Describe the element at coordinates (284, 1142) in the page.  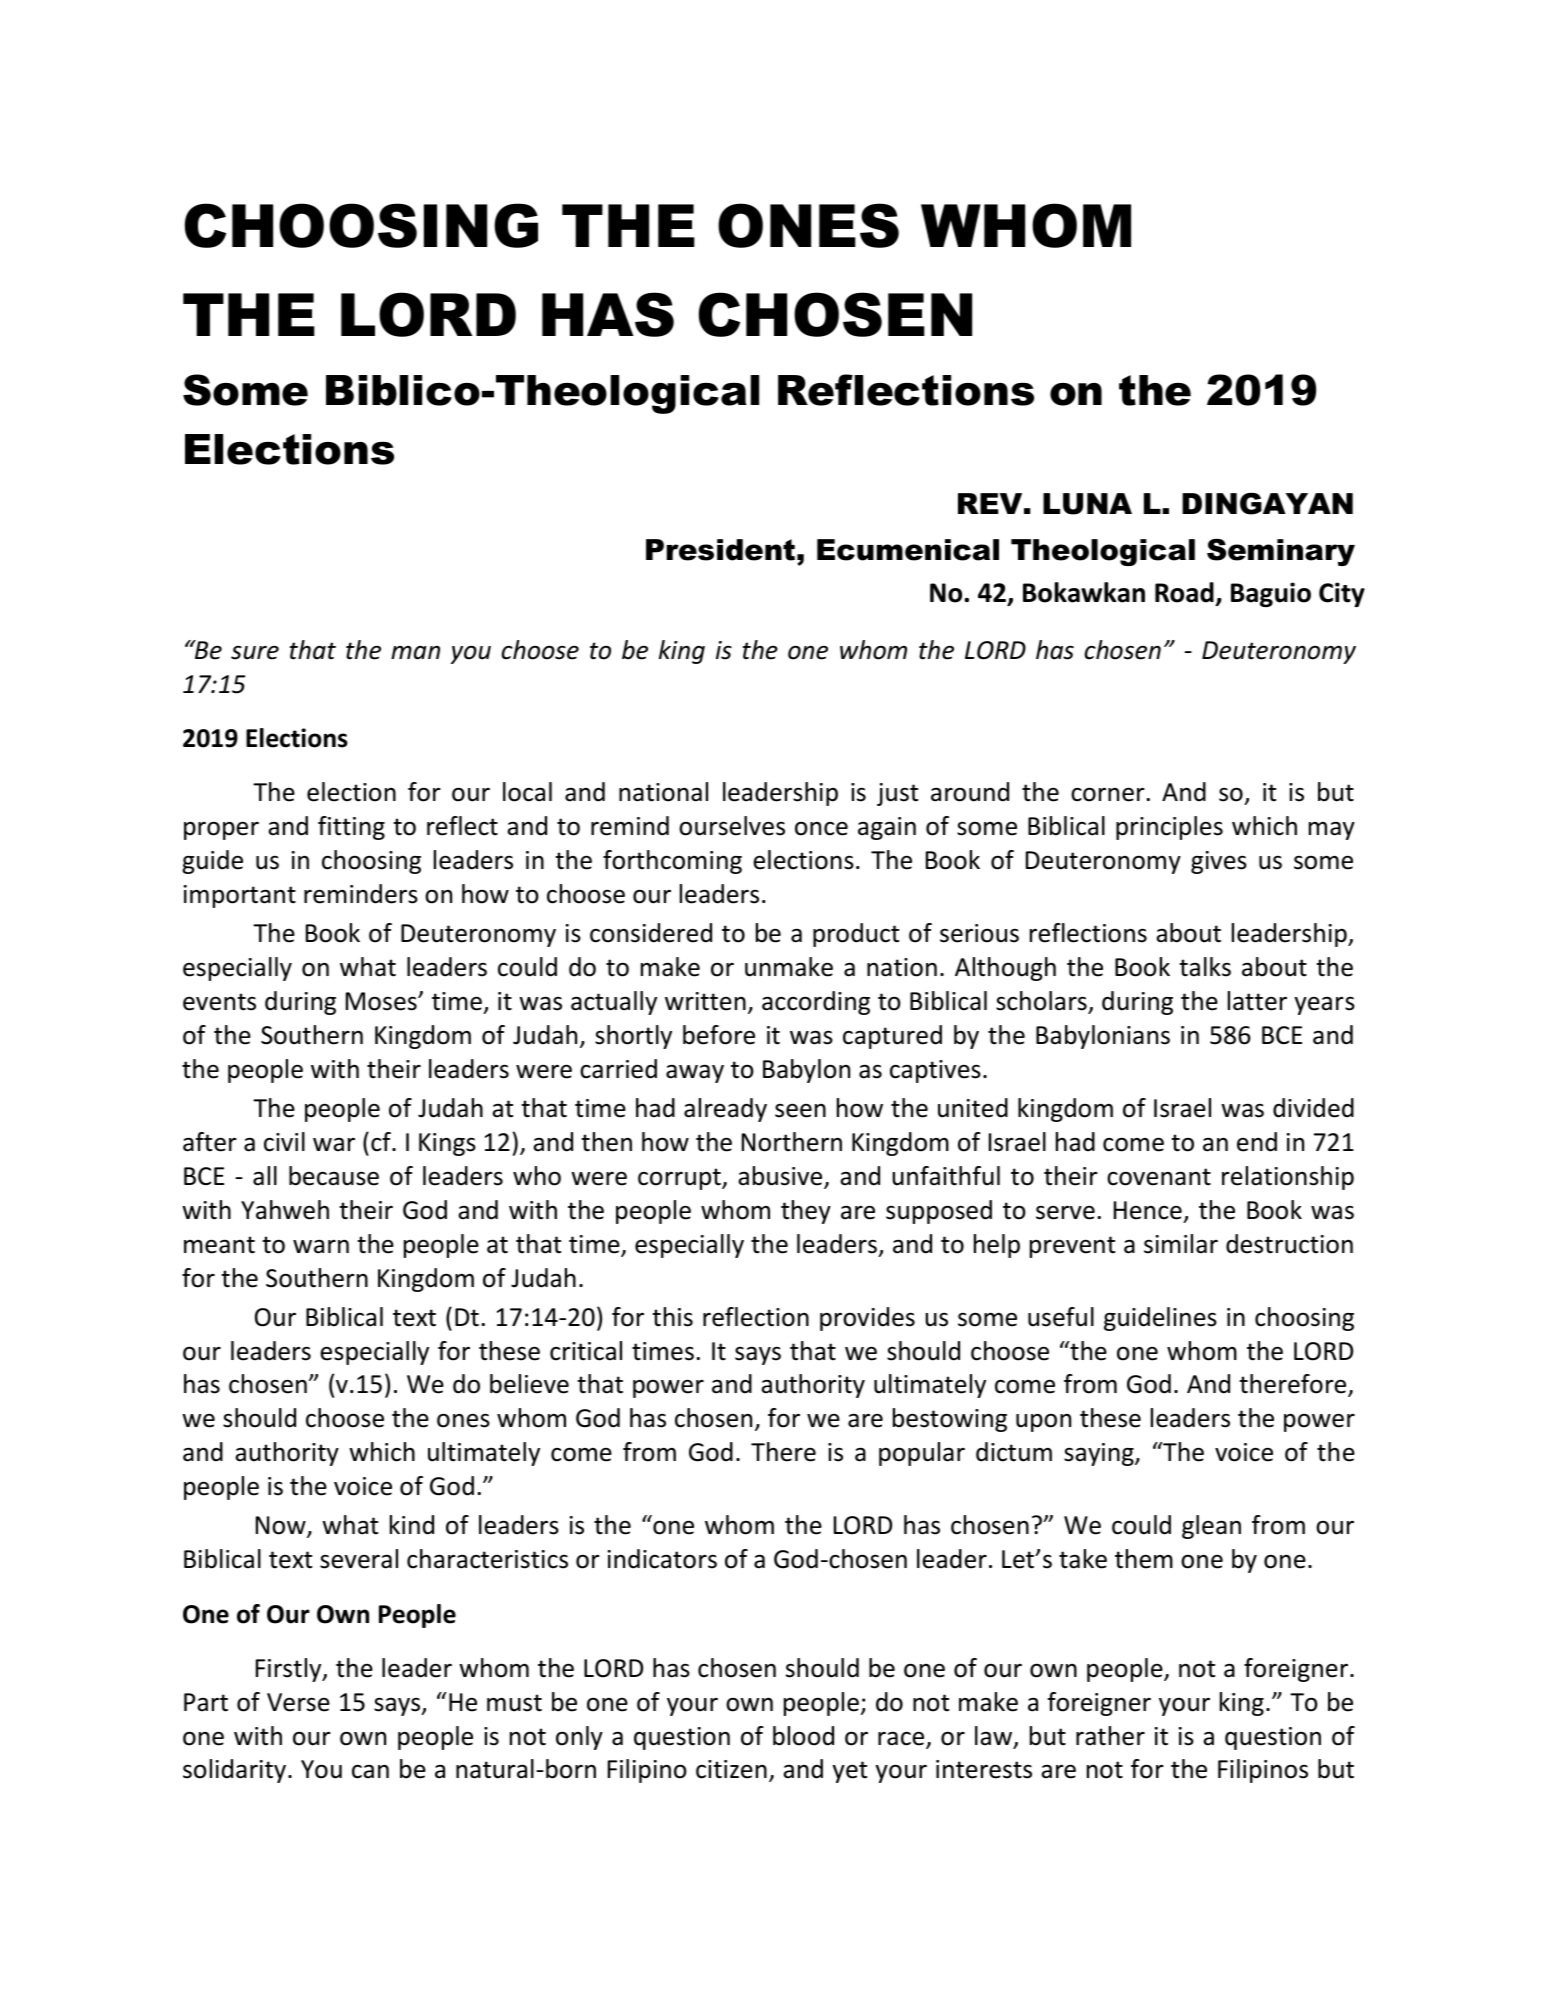
I see `civil` at that location.
